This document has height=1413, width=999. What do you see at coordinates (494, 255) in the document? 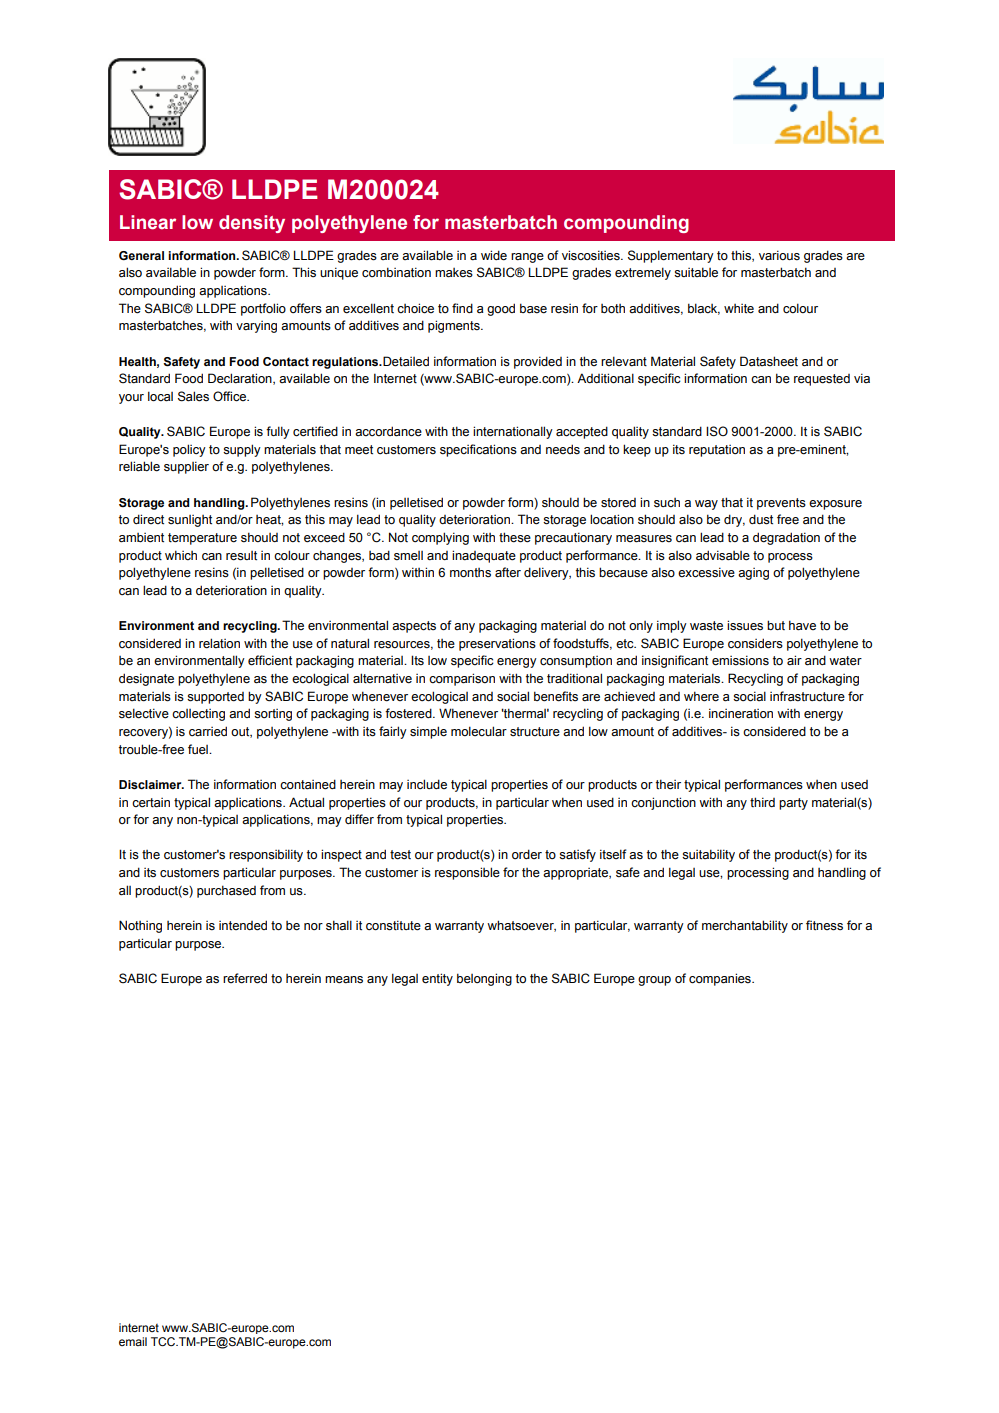
I see `wide` at bounding box center [494, 255].
